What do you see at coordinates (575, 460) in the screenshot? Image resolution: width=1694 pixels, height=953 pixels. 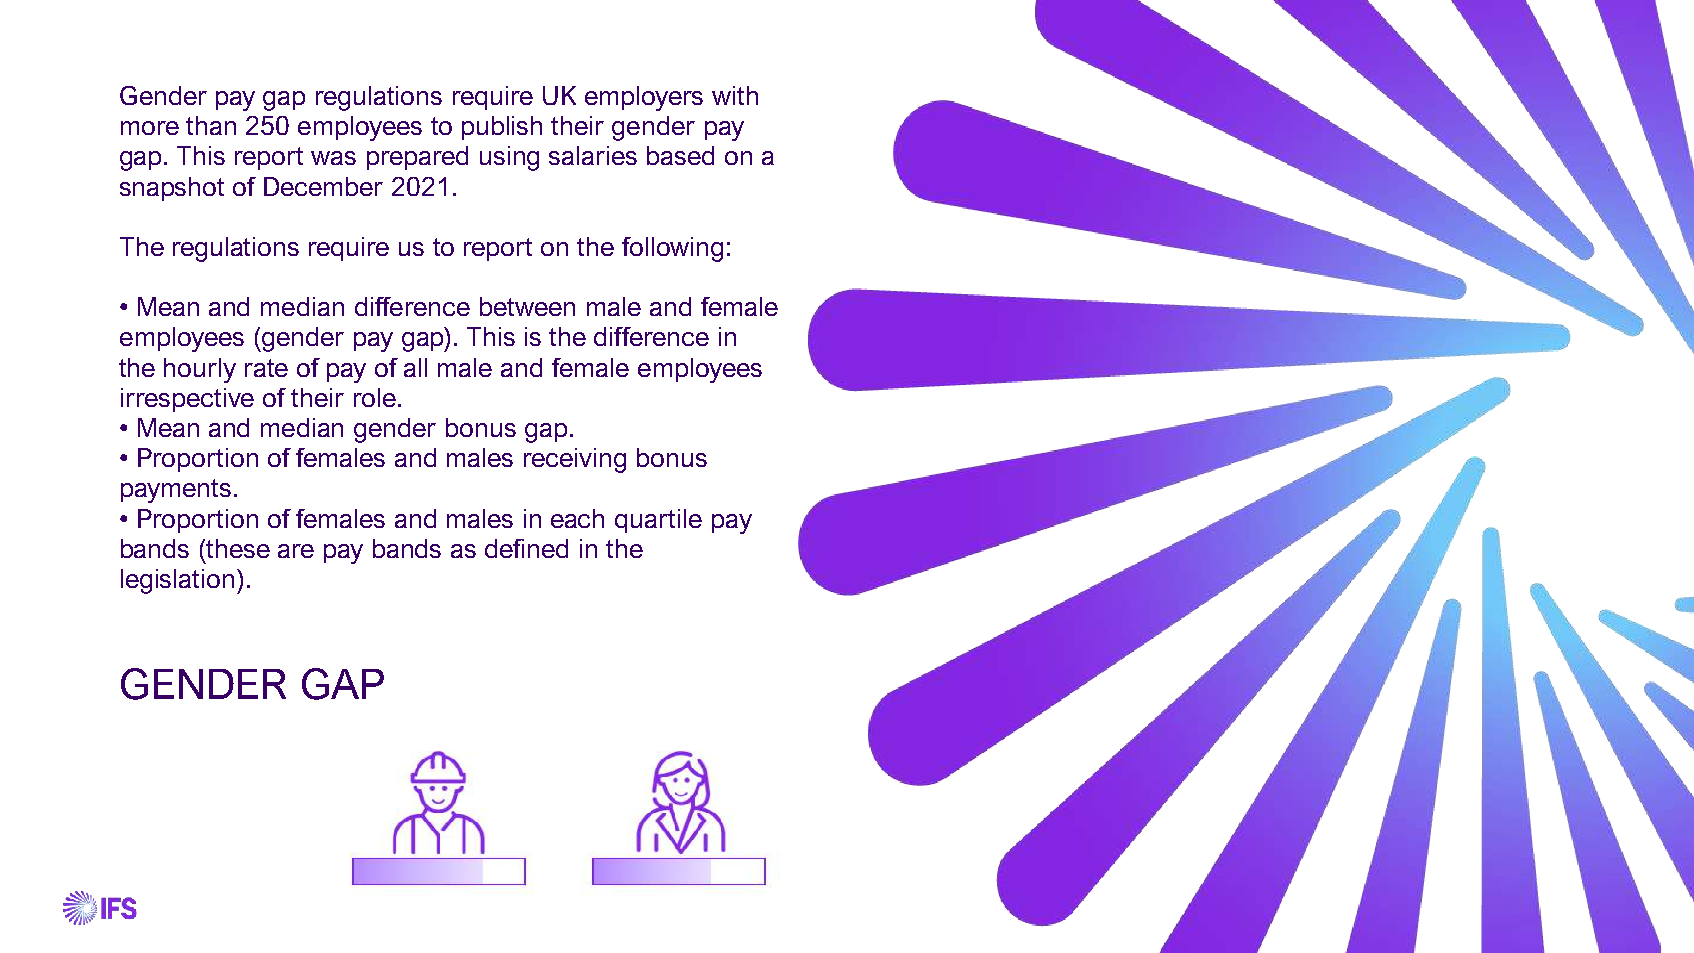 I see `receiving` at bounding box center [575, 460].
